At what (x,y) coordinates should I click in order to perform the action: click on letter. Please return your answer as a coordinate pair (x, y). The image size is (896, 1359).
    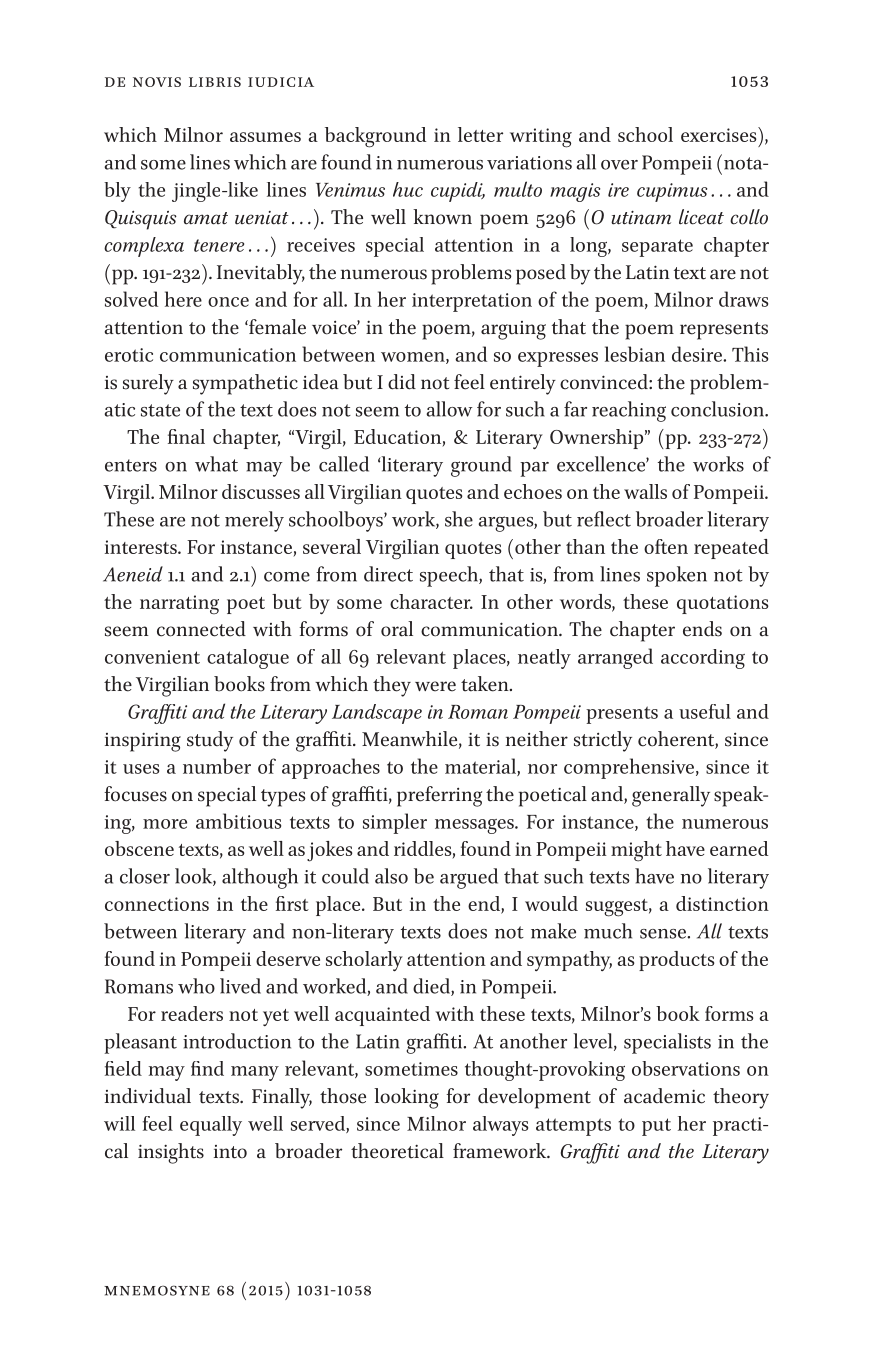
    Looking at the image, I should click on (480, 134).
